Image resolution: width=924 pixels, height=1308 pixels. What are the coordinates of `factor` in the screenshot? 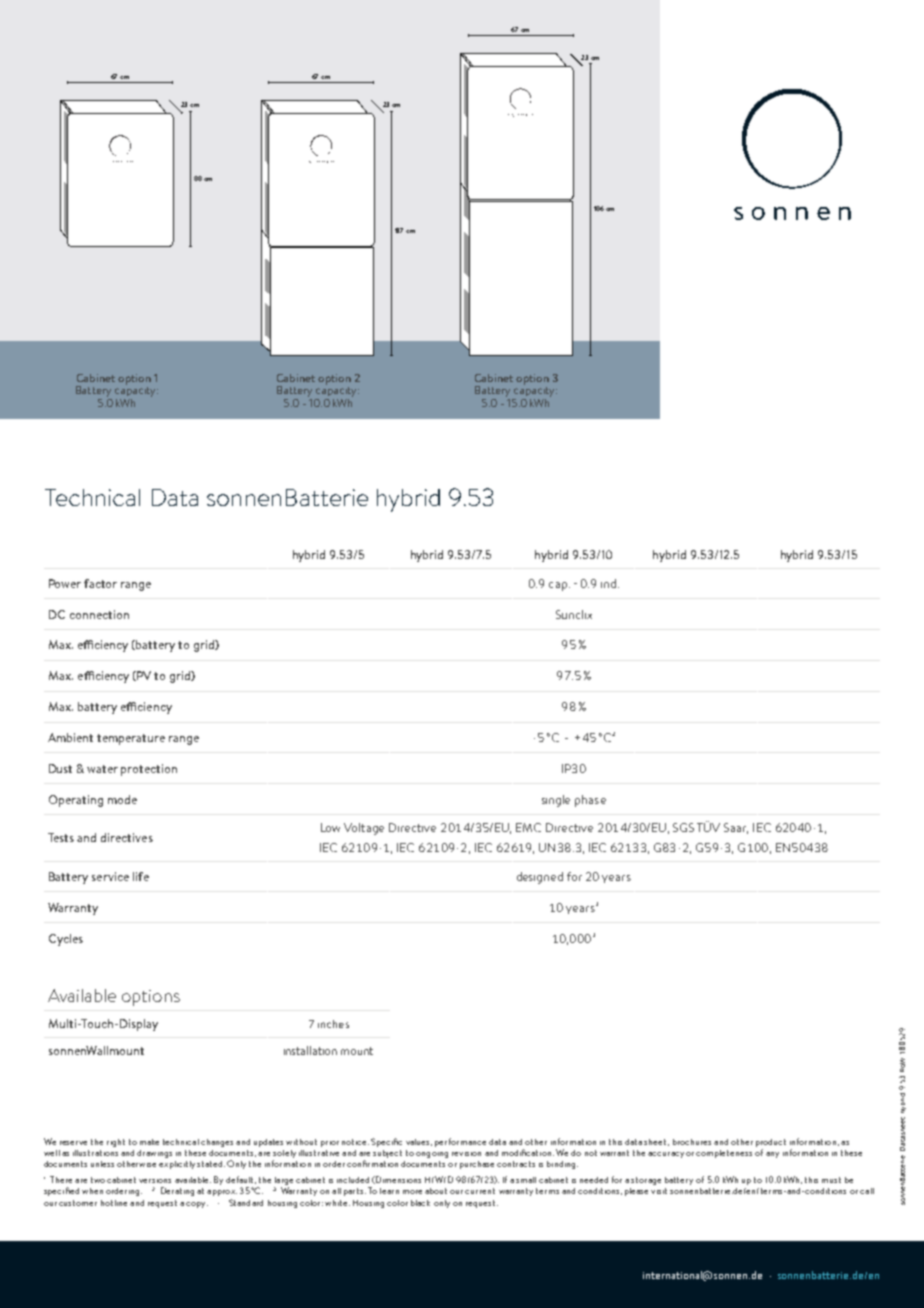 It's located at (100, 583).
